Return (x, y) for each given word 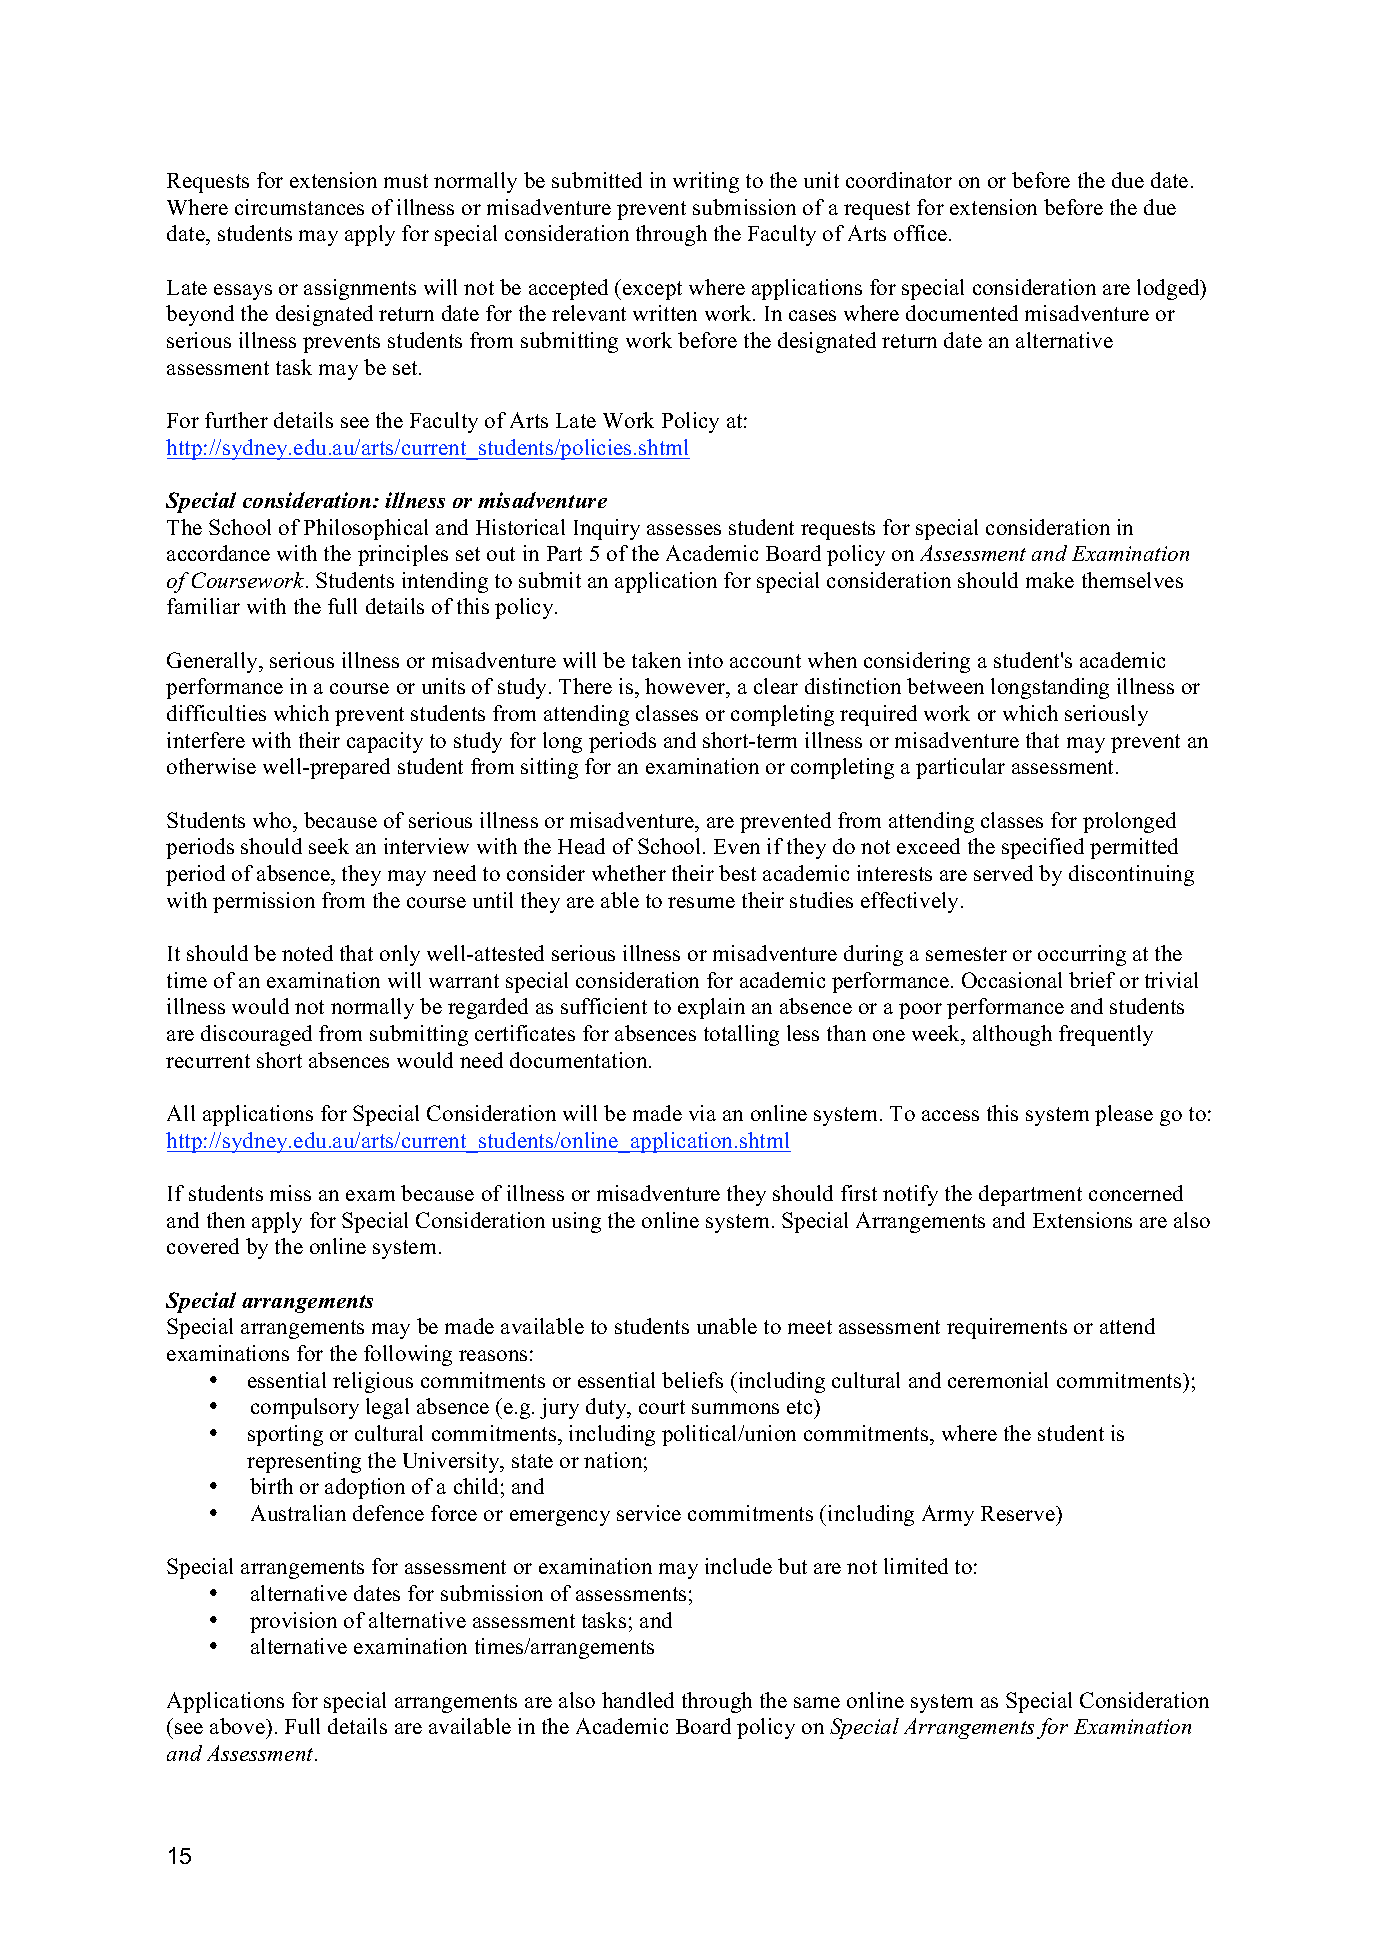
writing (706, 182)
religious (373, 1382)
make (1050, 580)
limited (916, 1566)
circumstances (299, 207)
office (922, 233)
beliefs (692, 1380)
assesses (684, 529)
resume (701, 902)
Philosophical (366, 529)
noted (307, 953)
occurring (1082, 955)
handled (638, 1700)
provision (293, 1622)
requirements (1007, 1328)
